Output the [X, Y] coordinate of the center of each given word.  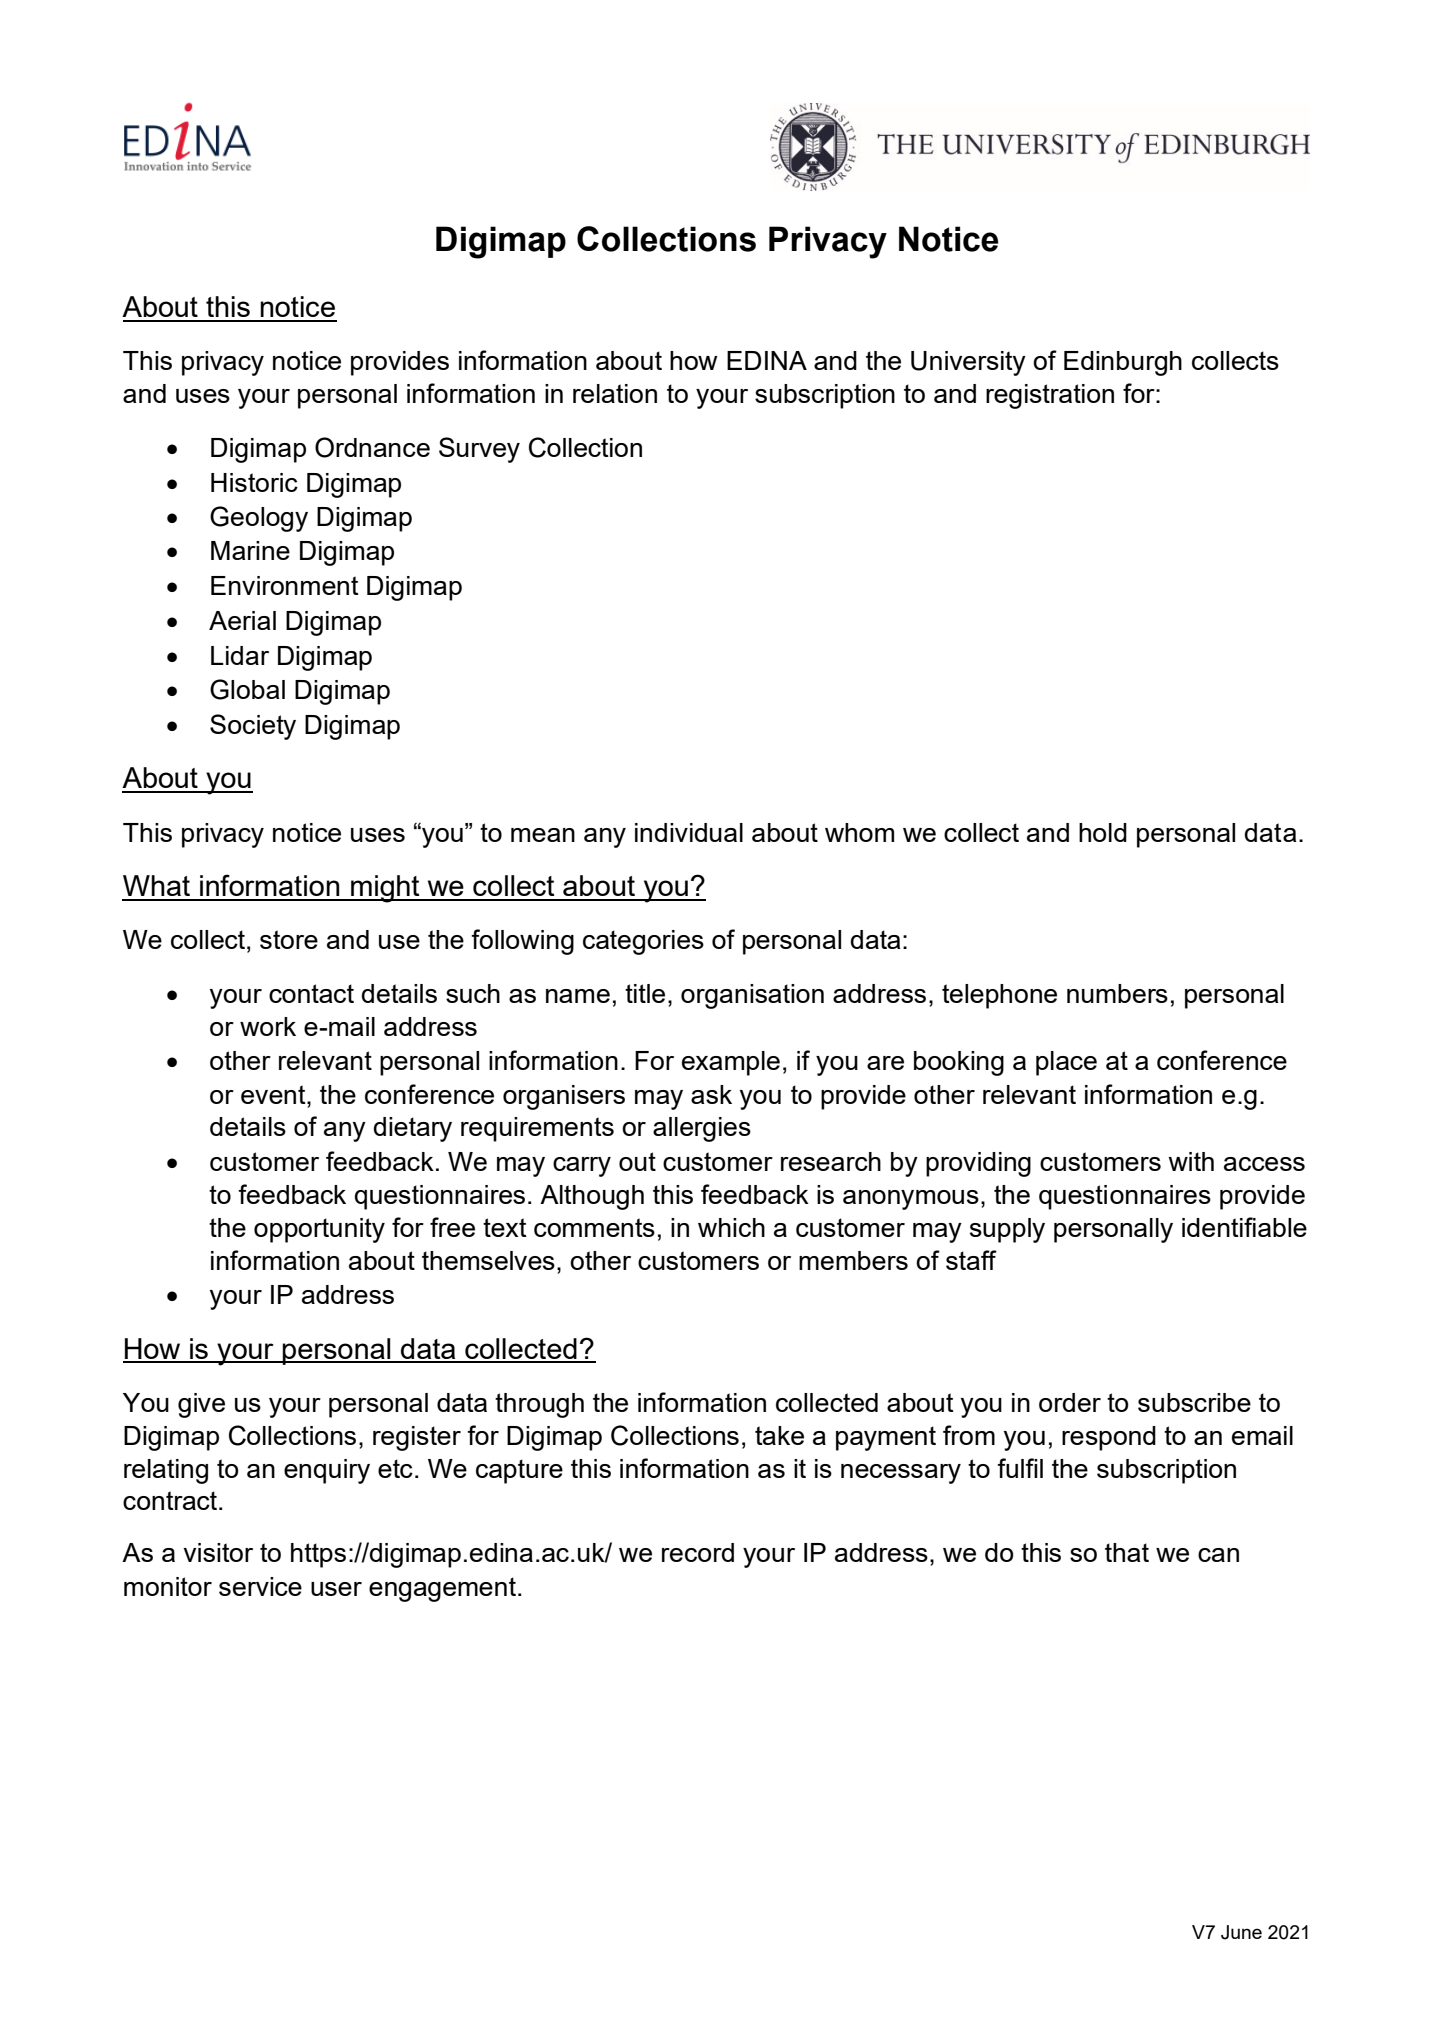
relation [615, 393]
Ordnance [372, 447]
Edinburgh [1123, 363]
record [698, 1552]
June [1241, 1932]
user [336, 1589]
